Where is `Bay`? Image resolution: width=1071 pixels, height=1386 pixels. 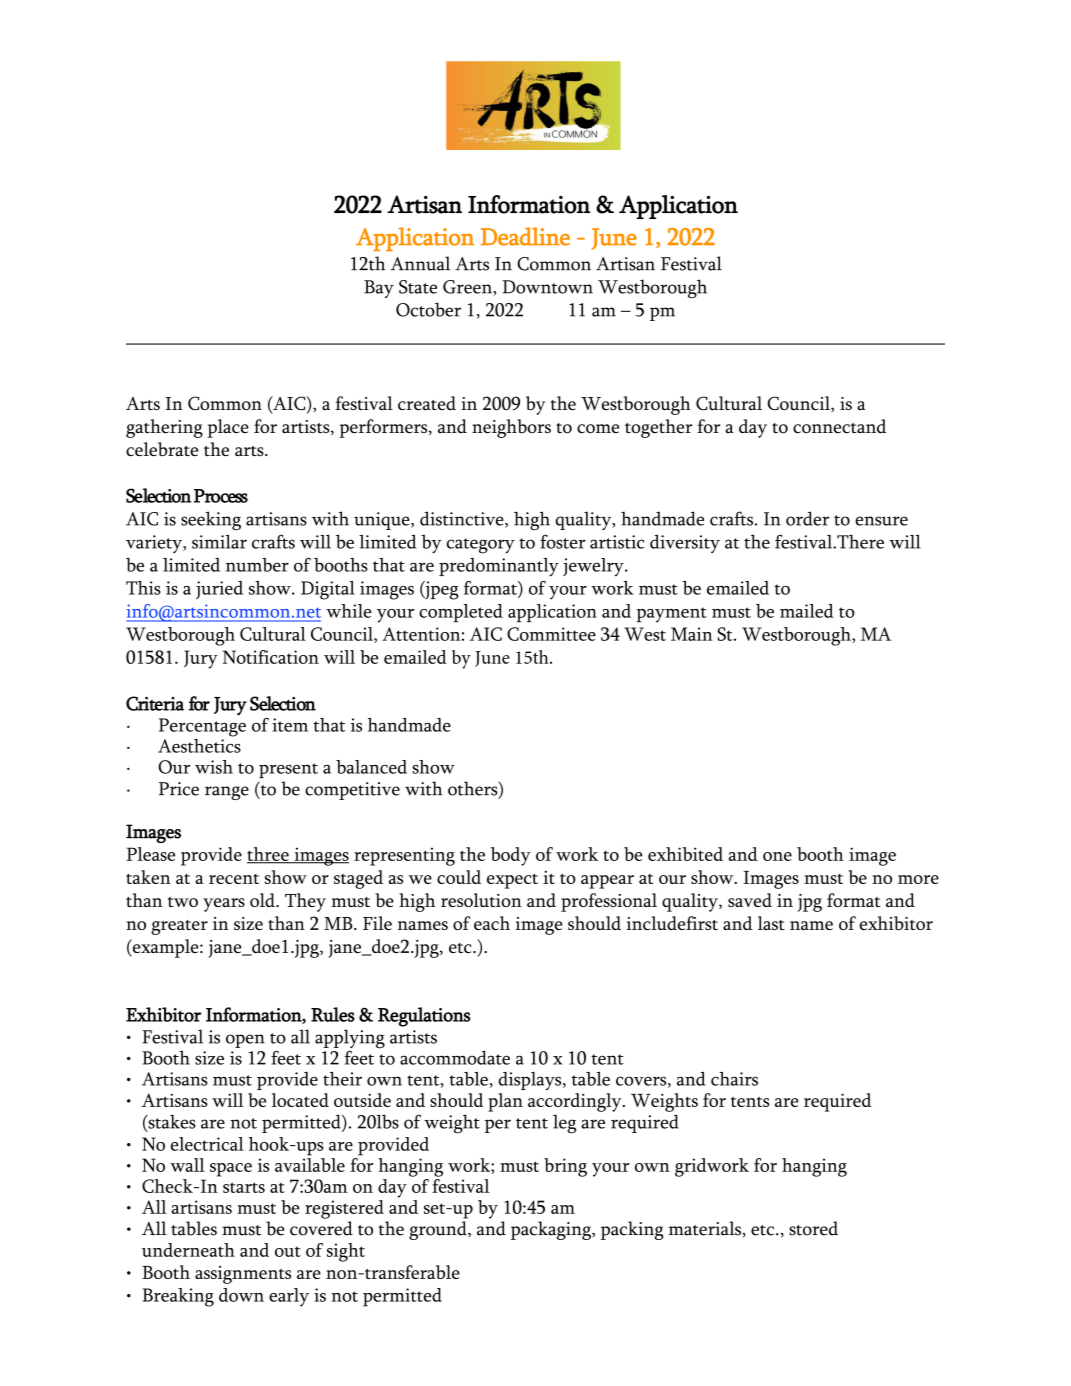 Bay is located at coordinates (379, 289).
